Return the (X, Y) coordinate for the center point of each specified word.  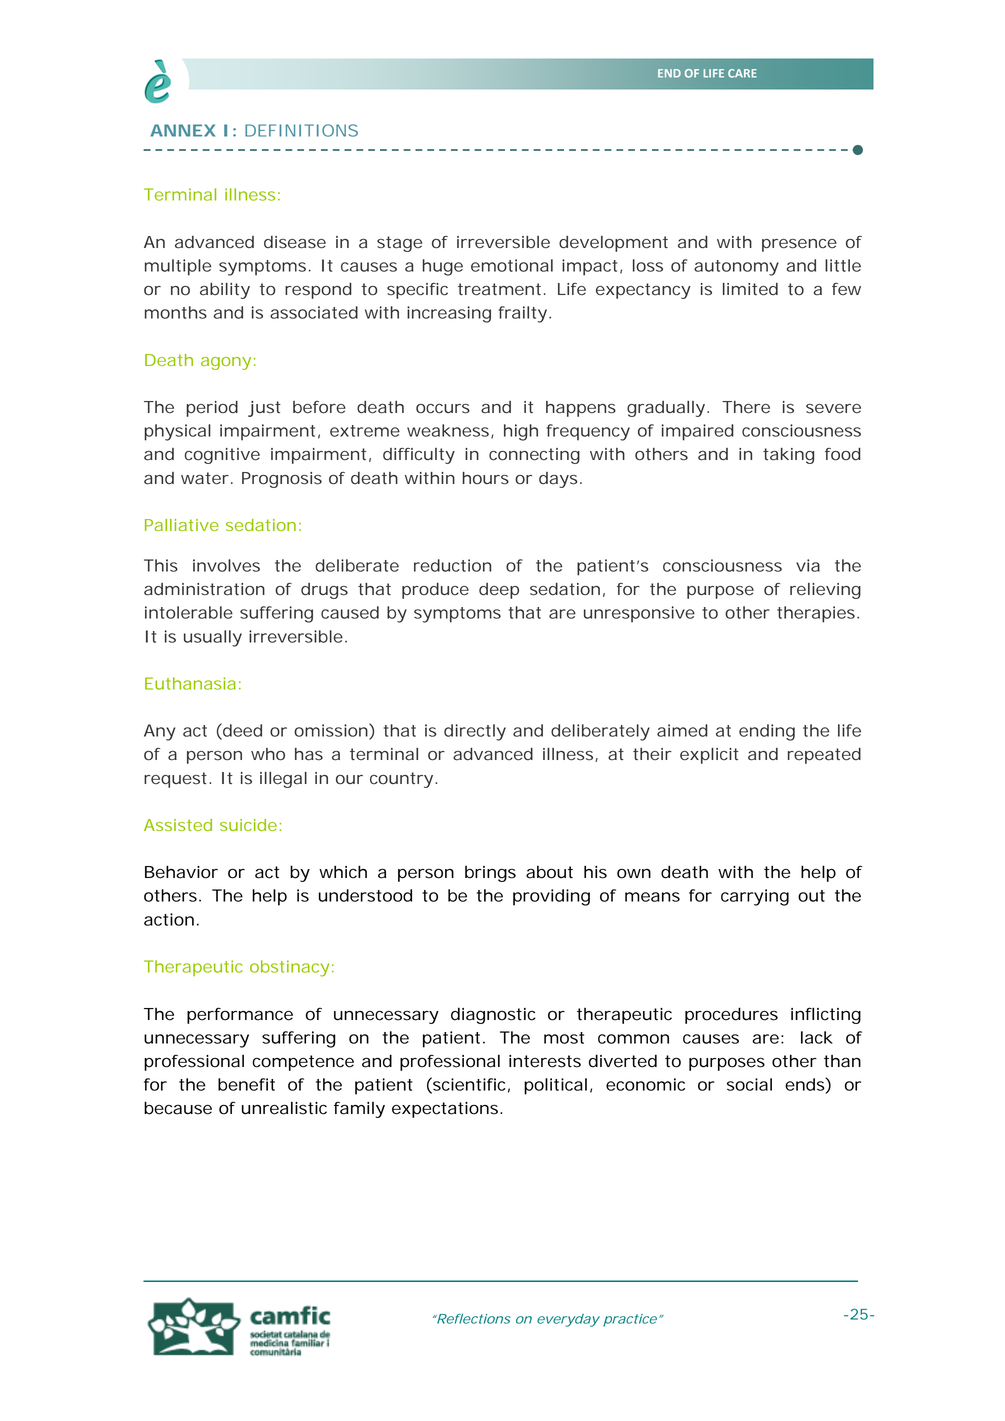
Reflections (473, 1319)
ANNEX (182, 130)
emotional (512, 265)
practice (630, 1320)
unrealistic (284, 1108)
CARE (742, 73)
